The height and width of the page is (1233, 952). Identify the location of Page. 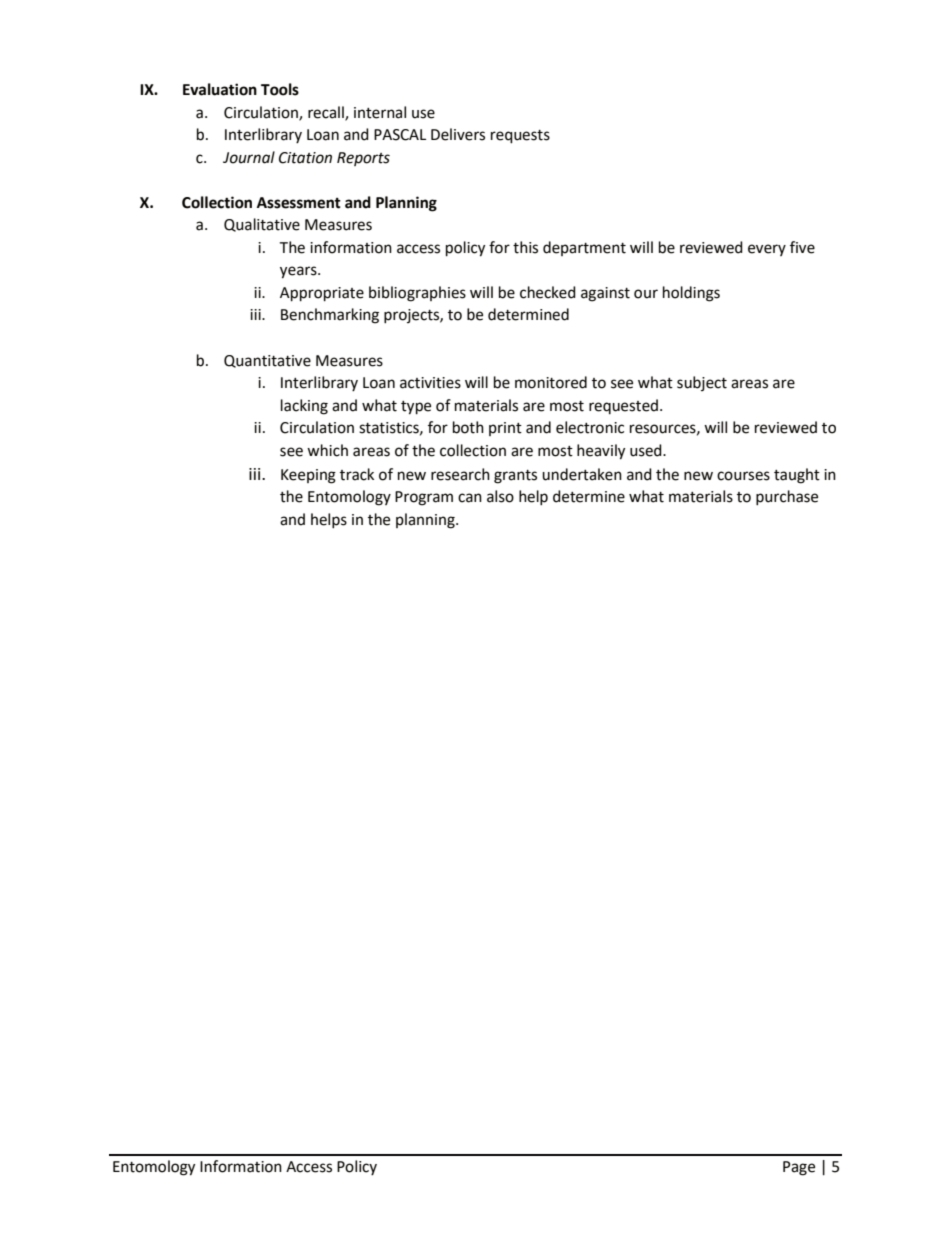
(799, 1168).
